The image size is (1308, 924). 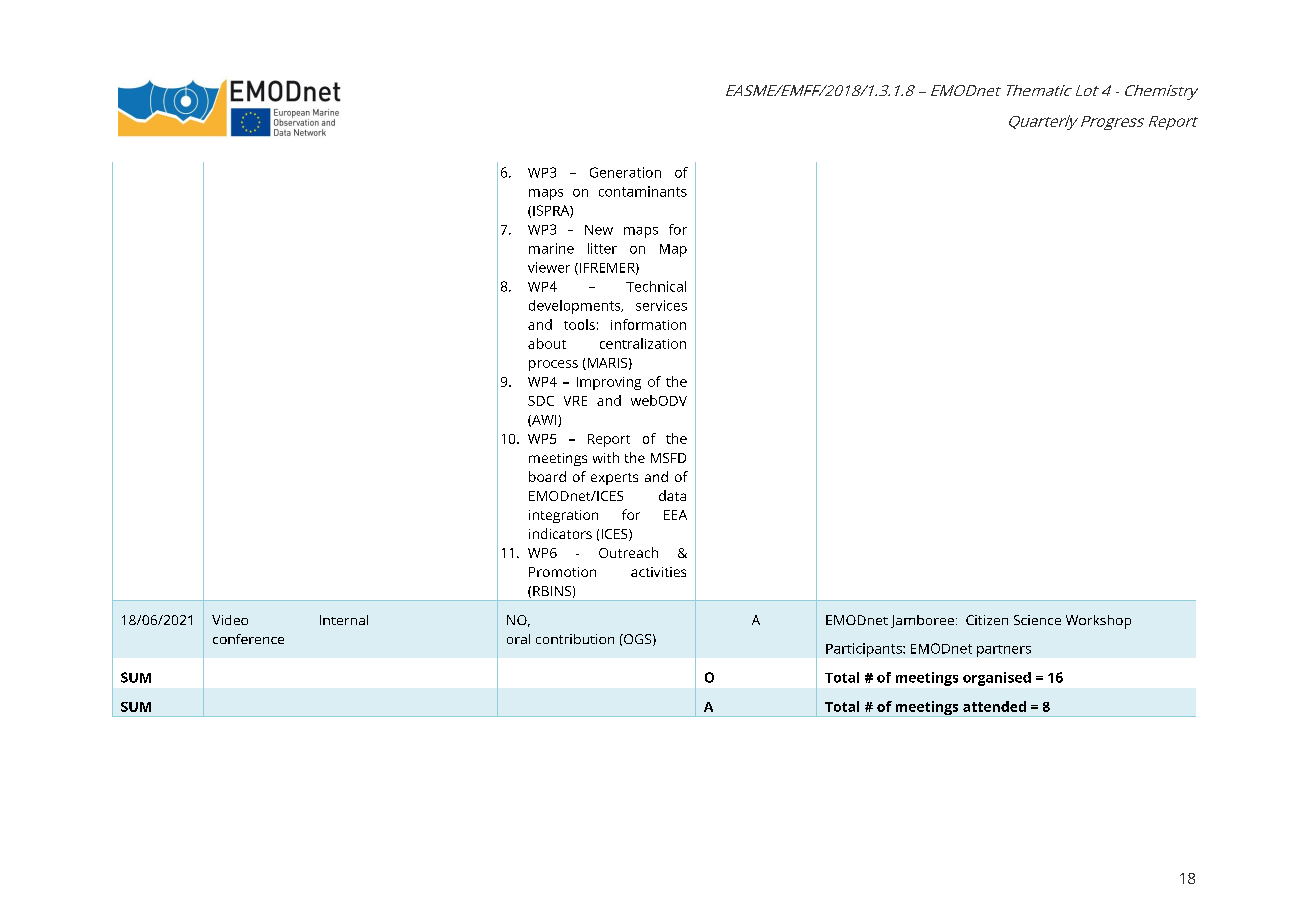 I want to click on Internal, so click(x=344, y=620).
